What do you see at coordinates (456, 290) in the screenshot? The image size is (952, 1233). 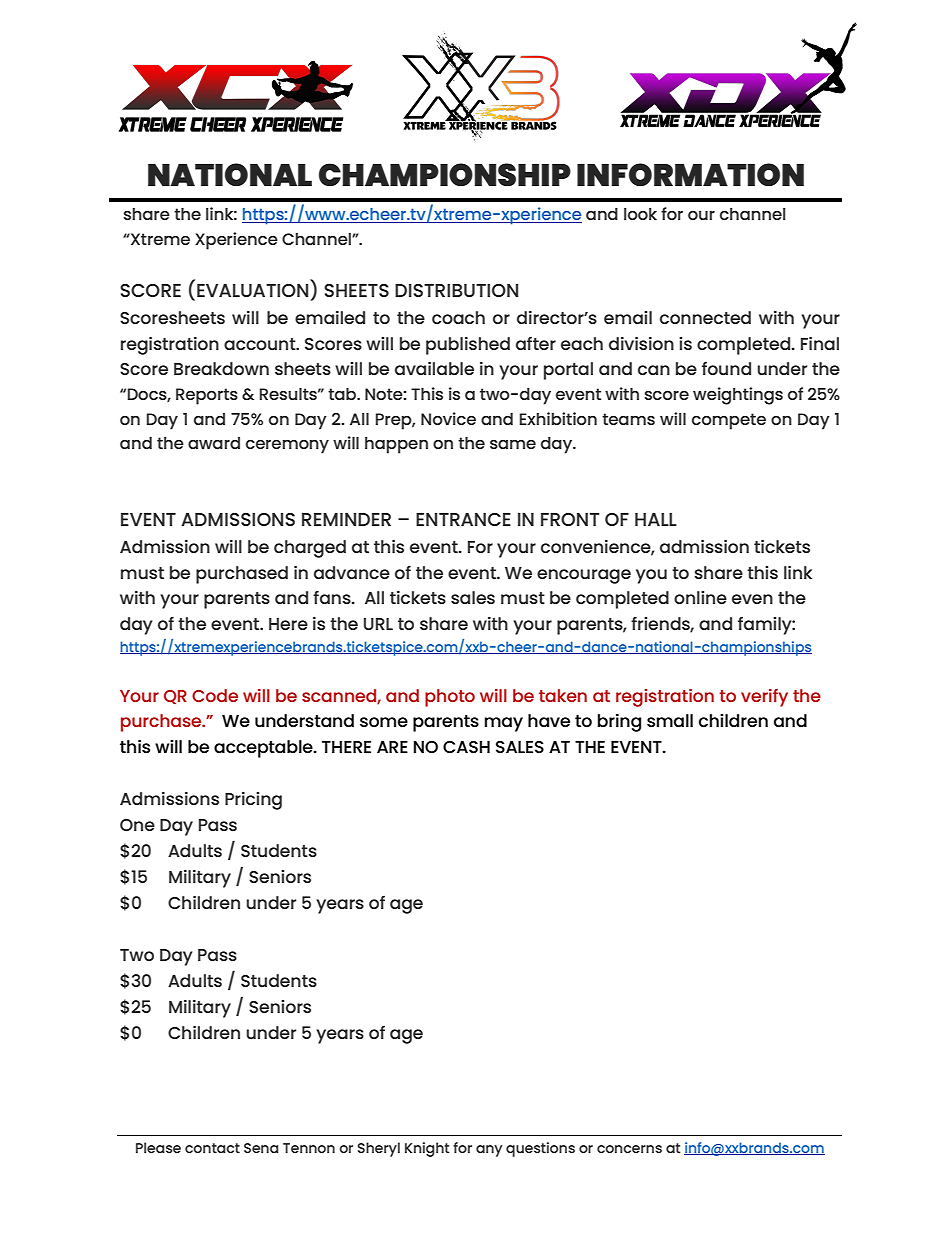 I see `DISTRIBUTION` at bounding box center [456, 290].
